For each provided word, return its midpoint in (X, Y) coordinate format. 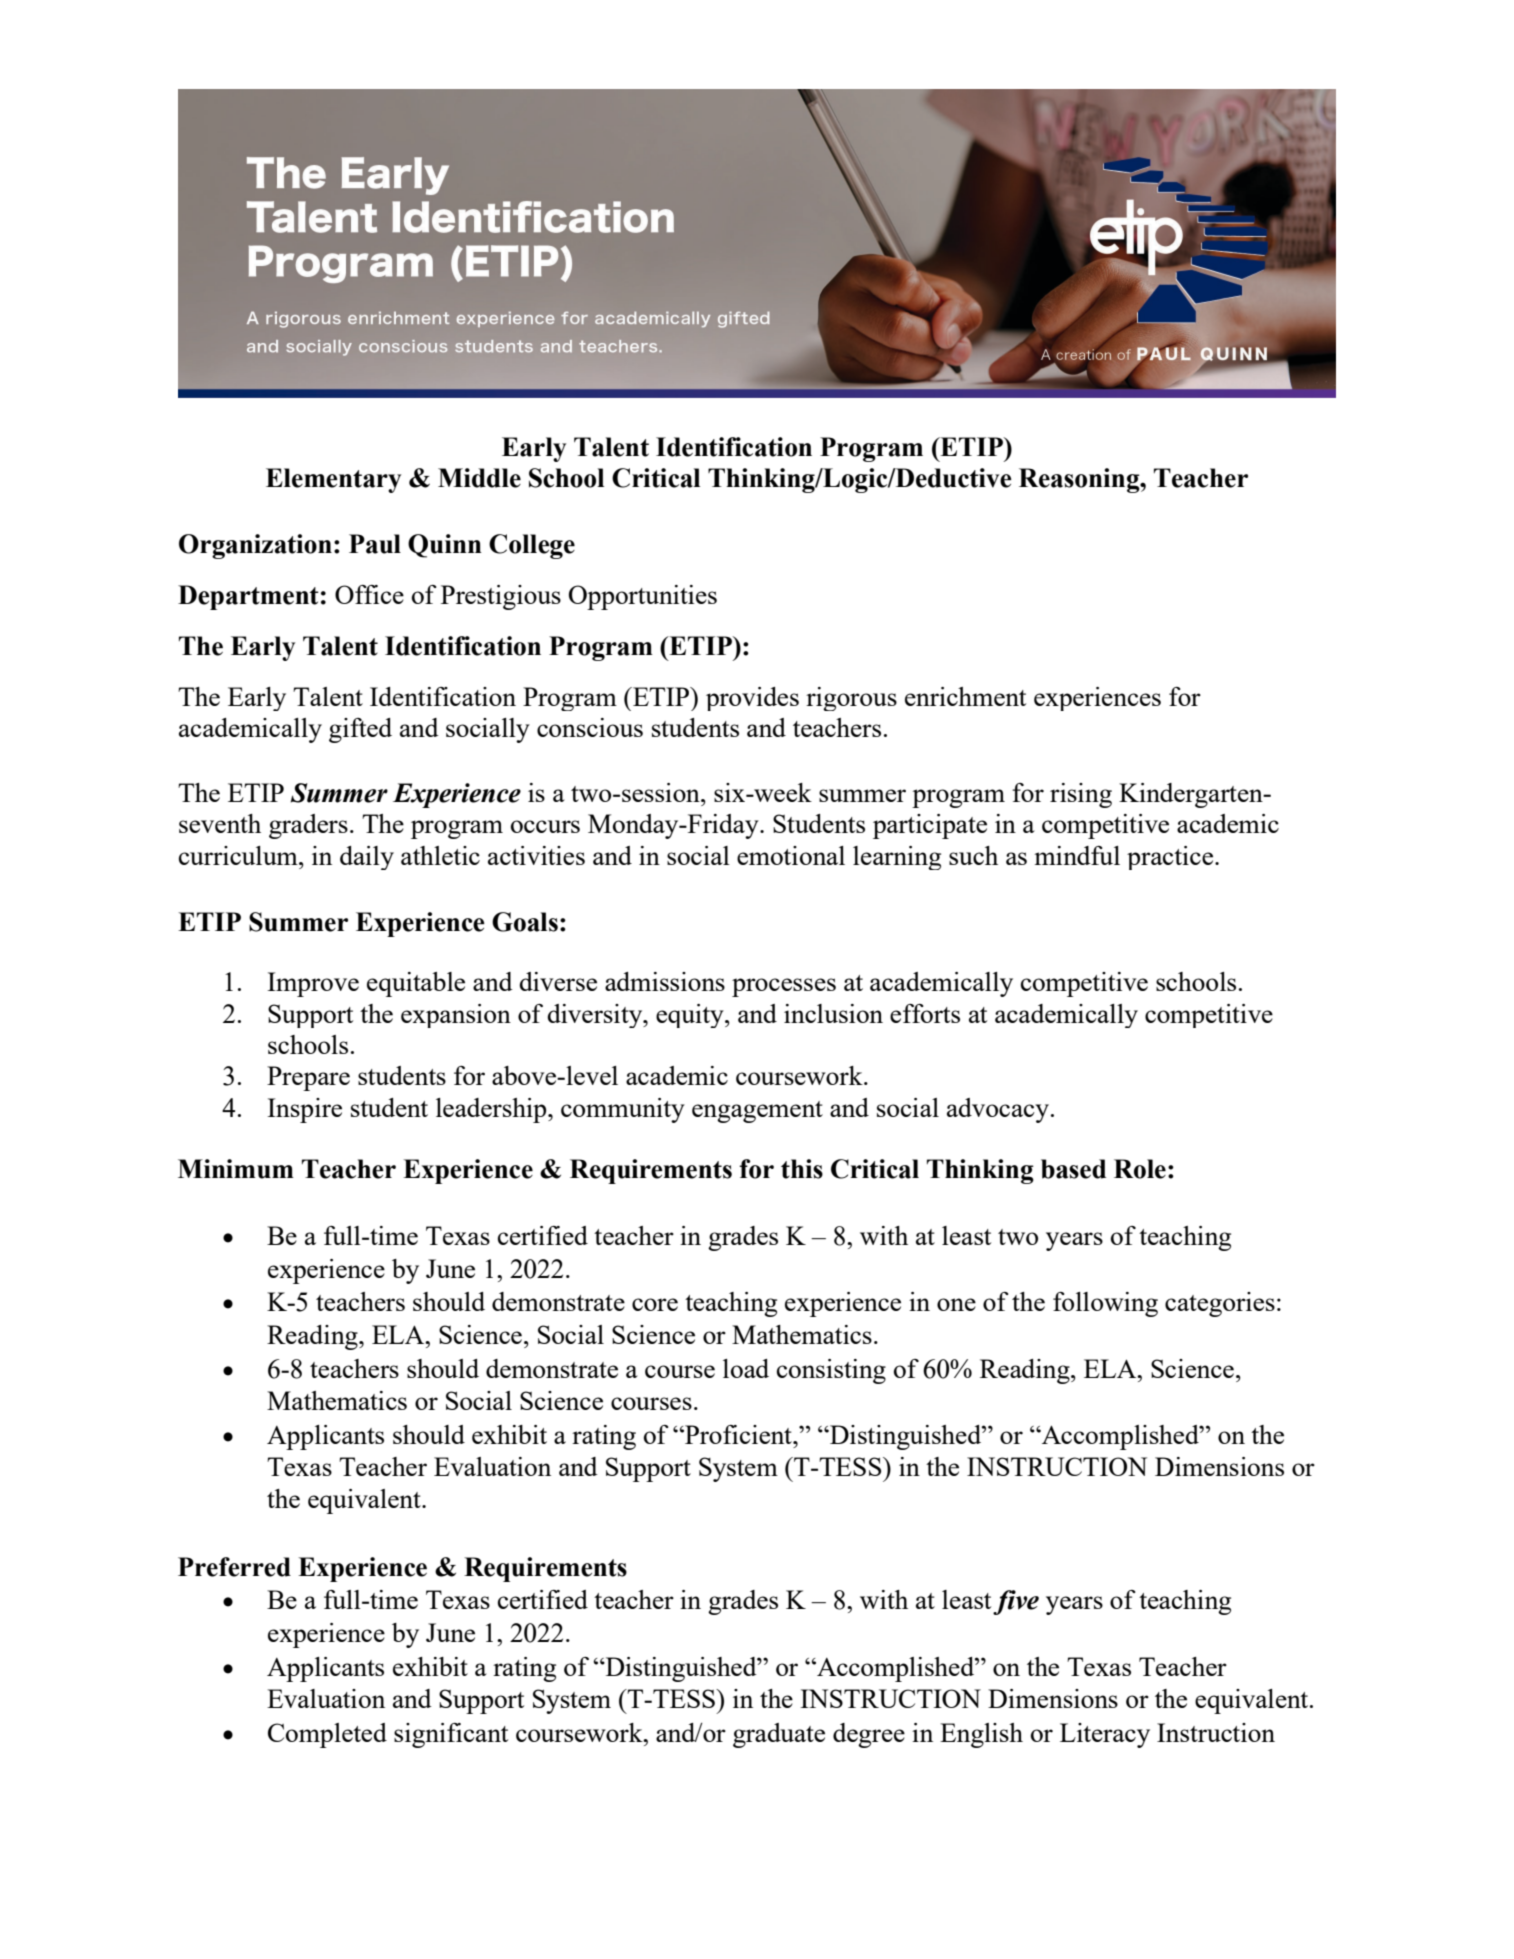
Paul (375, 544)
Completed (327, 1735)
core (655, 1304)
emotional (791, 855)
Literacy (1105, 1735)
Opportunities (643, 597)
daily (367, 858)
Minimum (236, 1169)
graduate (779, 1735)
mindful (1077, 855)
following (1105, 1304)
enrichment (965, 696)
